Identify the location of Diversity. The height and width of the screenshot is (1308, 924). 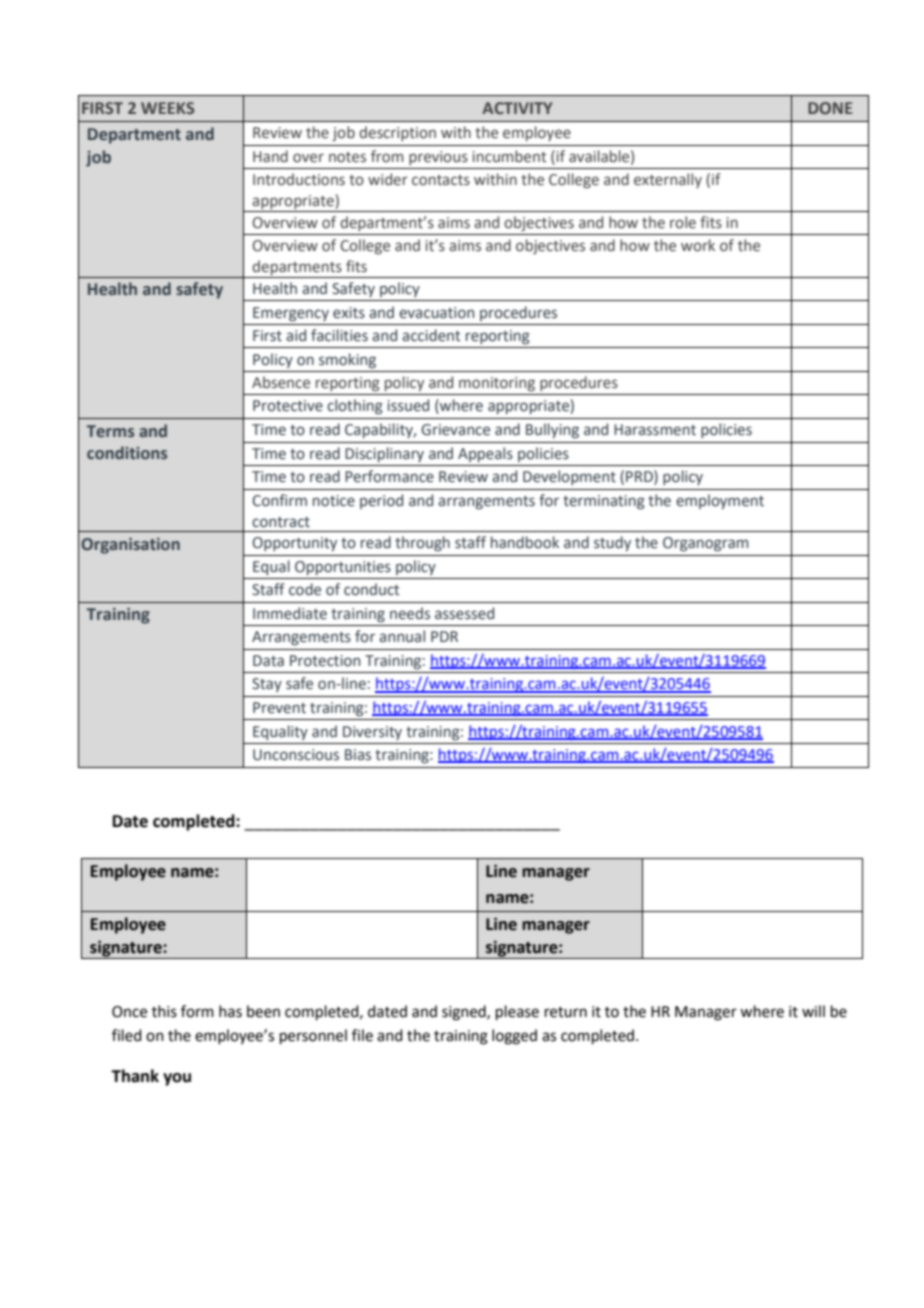
(372, 733).
